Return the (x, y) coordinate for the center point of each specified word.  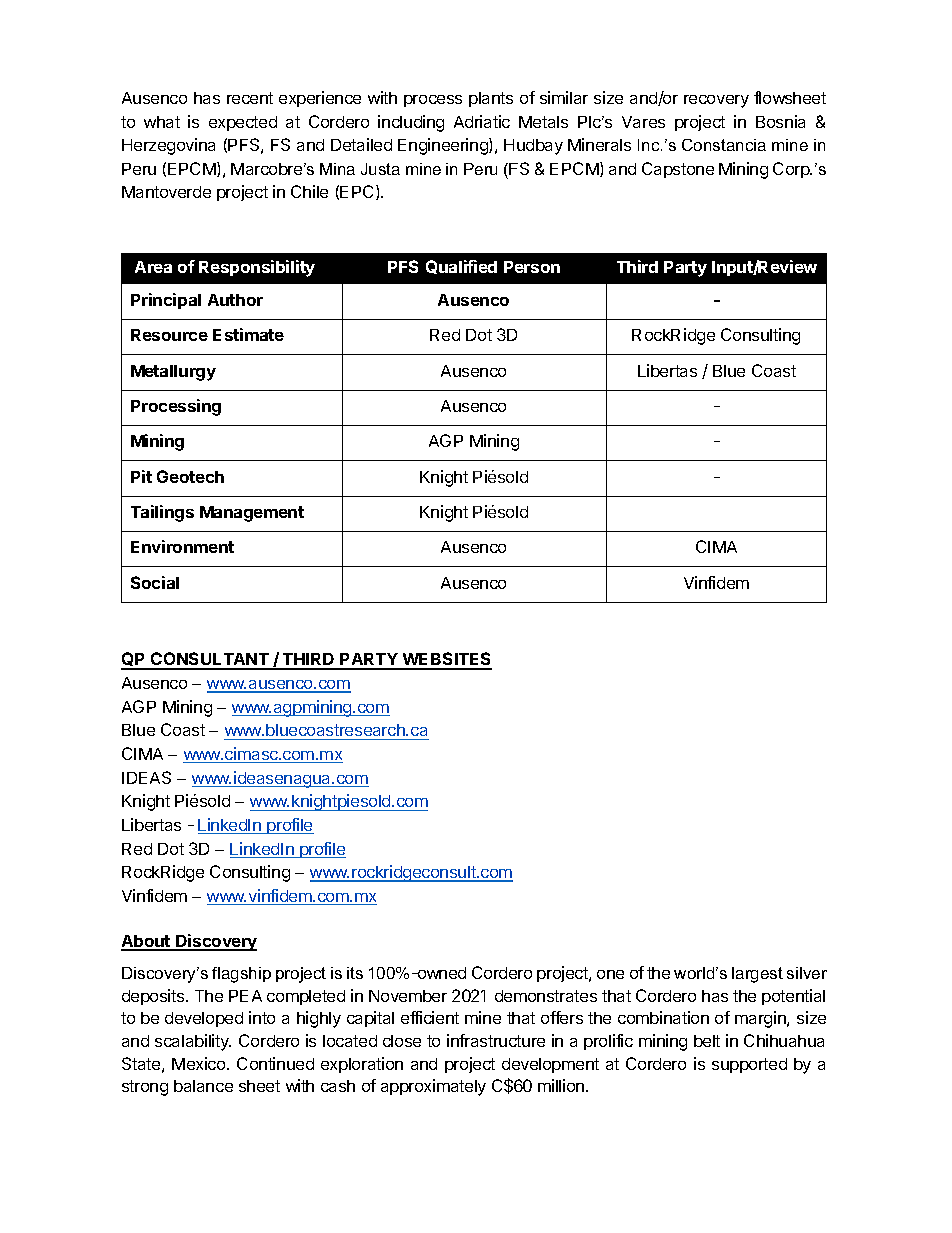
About (147, 942)
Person (532, 267)
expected (243, 123)
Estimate (248, 334)
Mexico (200, 1063)
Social (155, 582)
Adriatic (482, 121)
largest (757, 975)
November (408, 996)
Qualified (461, 267)
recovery (716, 101)
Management (252, 514)
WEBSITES (446, 660)
